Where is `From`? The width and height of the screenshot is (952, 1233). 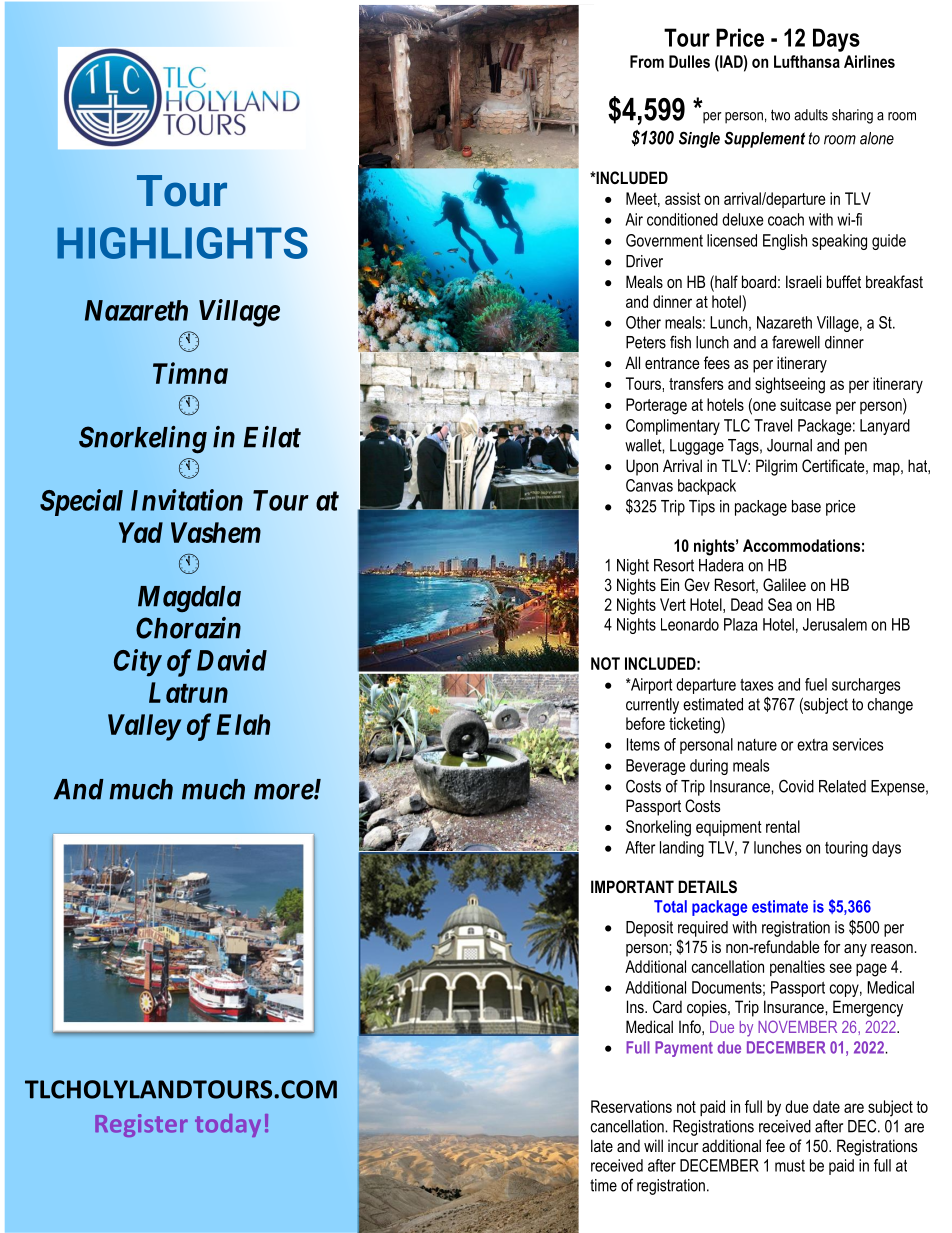
From is located at coordinates (647, 61).
